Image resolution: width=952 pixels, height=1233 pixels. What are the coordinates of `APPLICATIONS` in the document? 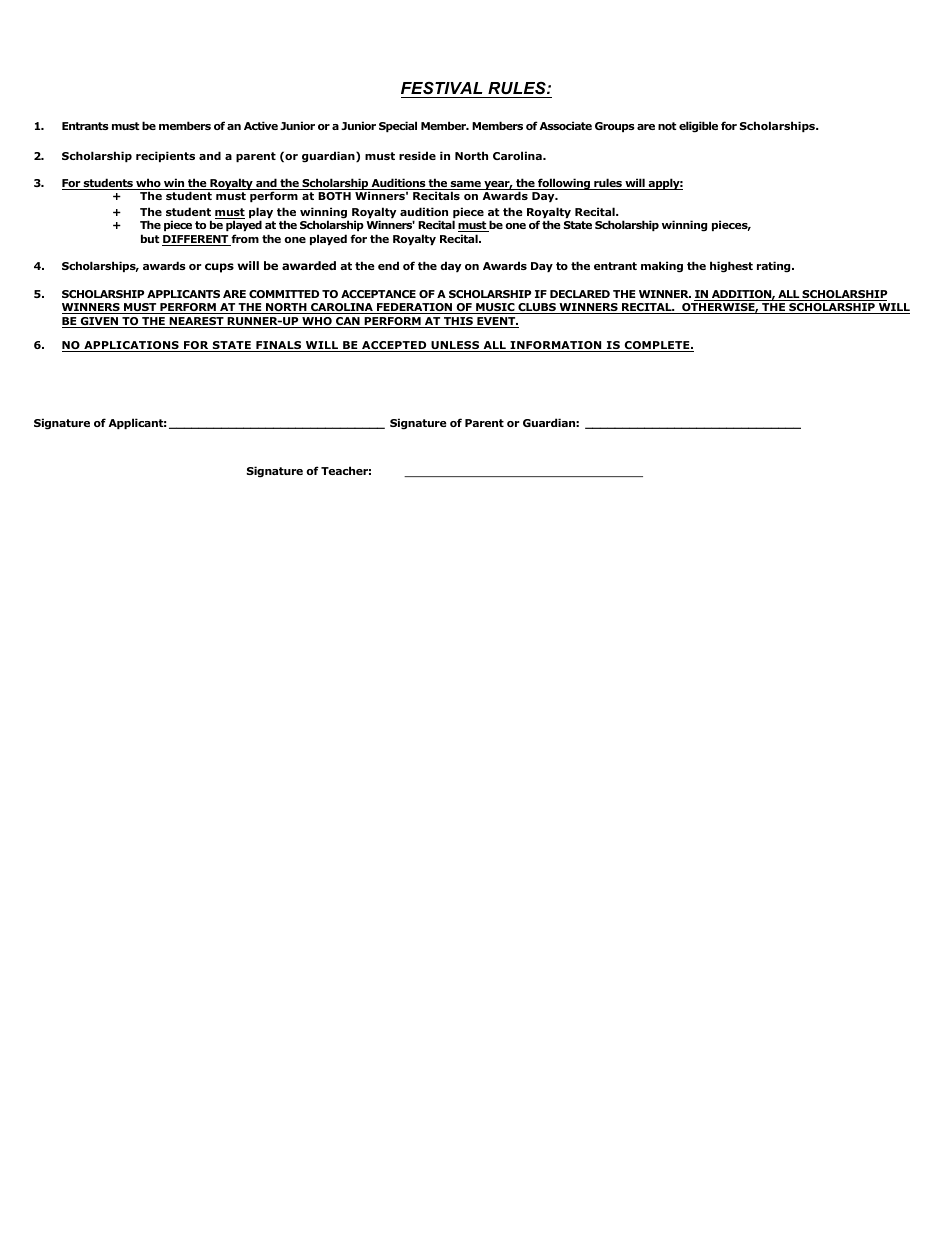 It's located at (131, 346).
